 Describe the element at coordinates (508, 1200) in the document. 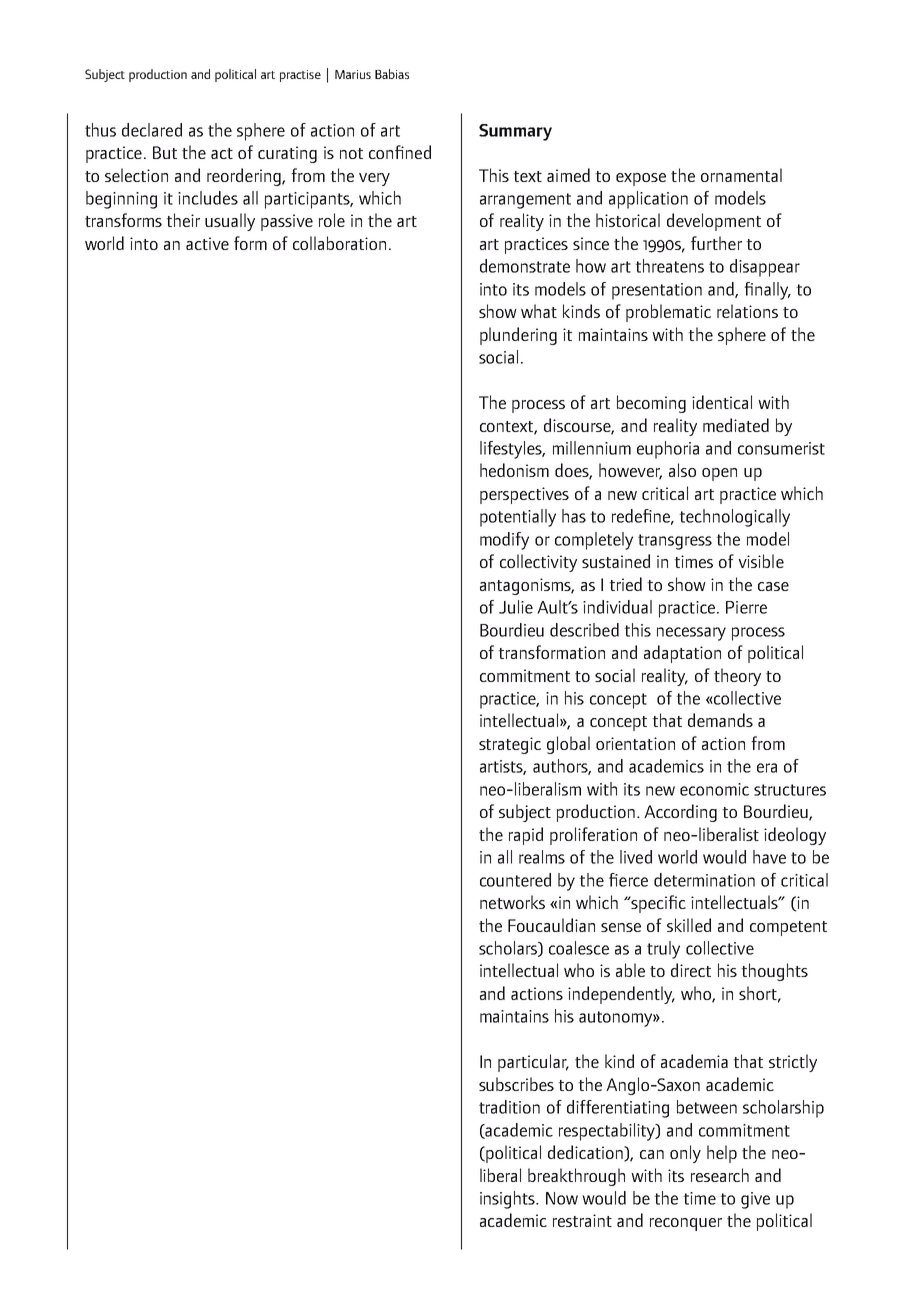

I see `insights` at that location.
